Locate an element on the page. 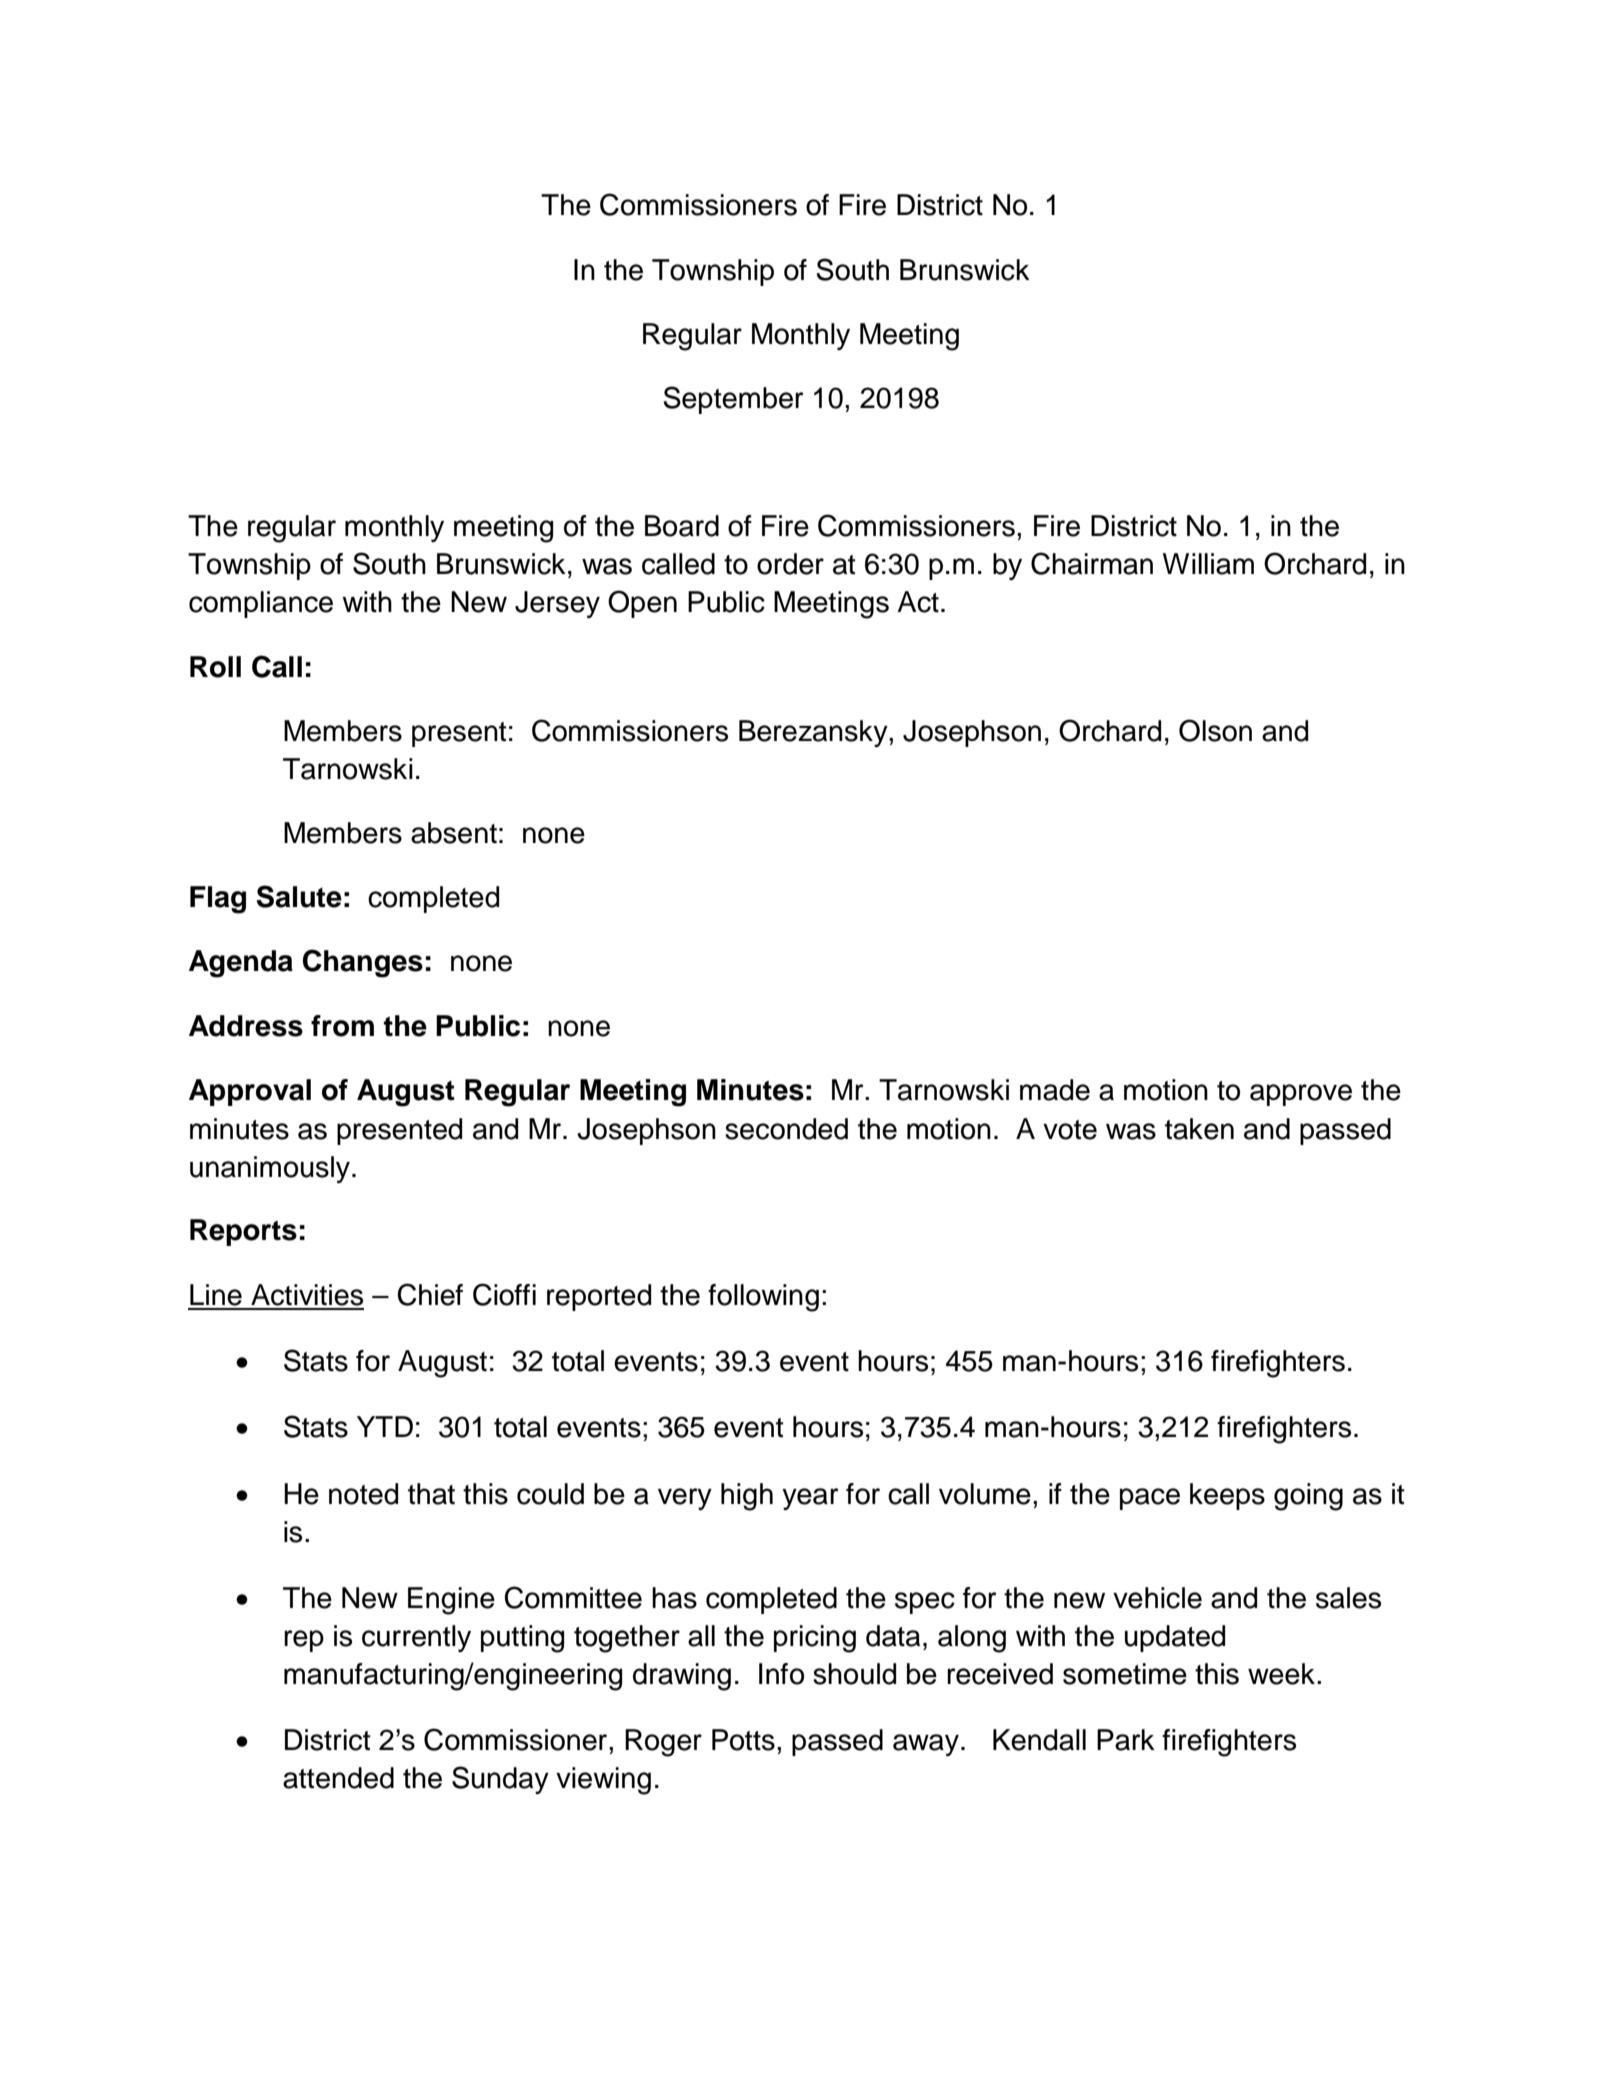  attended is located at coordinates (338, 1778).
